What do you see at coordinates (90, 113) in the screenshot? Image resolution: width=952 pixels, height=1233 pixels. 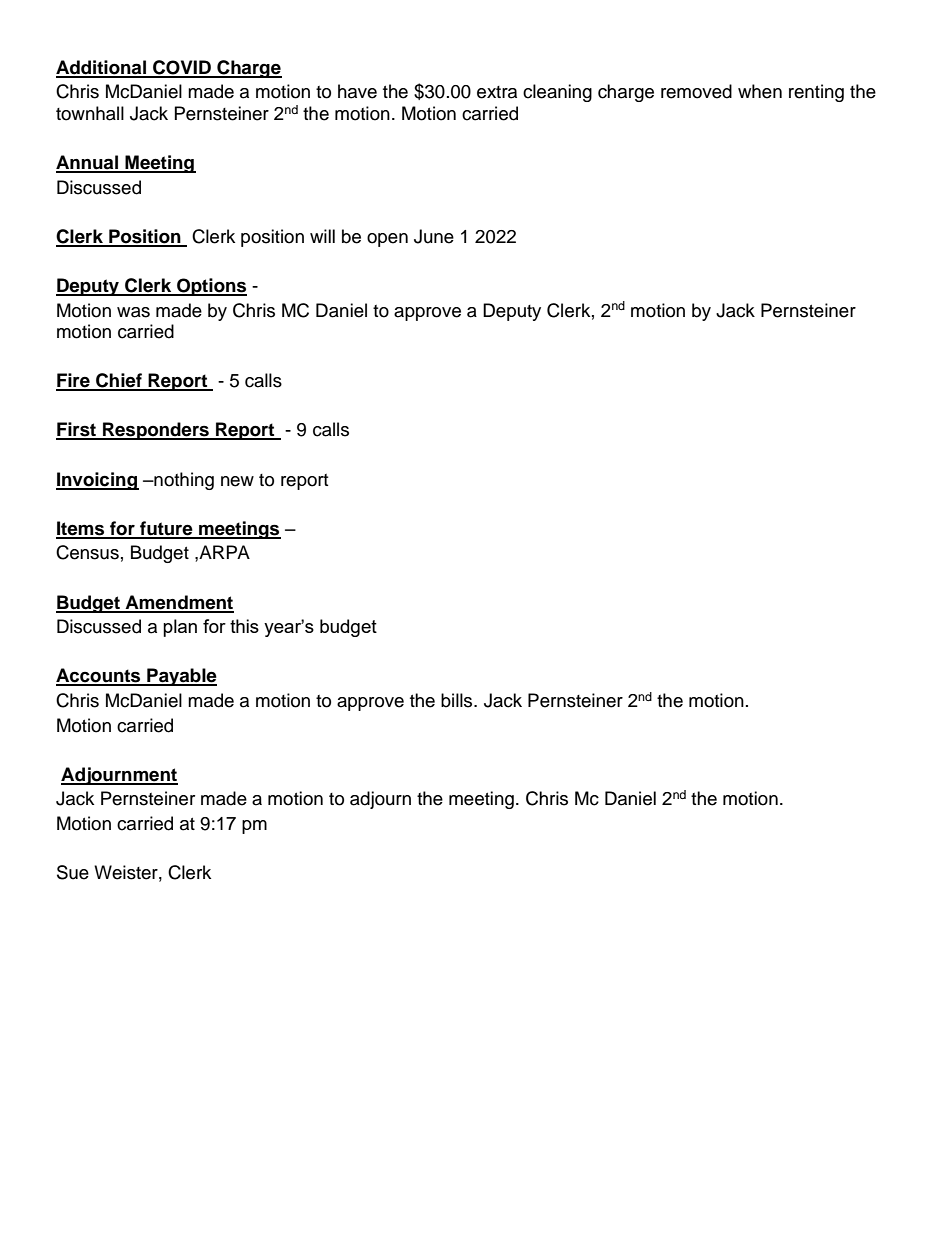 I see `townhall` at bounding box center [90, 113].
